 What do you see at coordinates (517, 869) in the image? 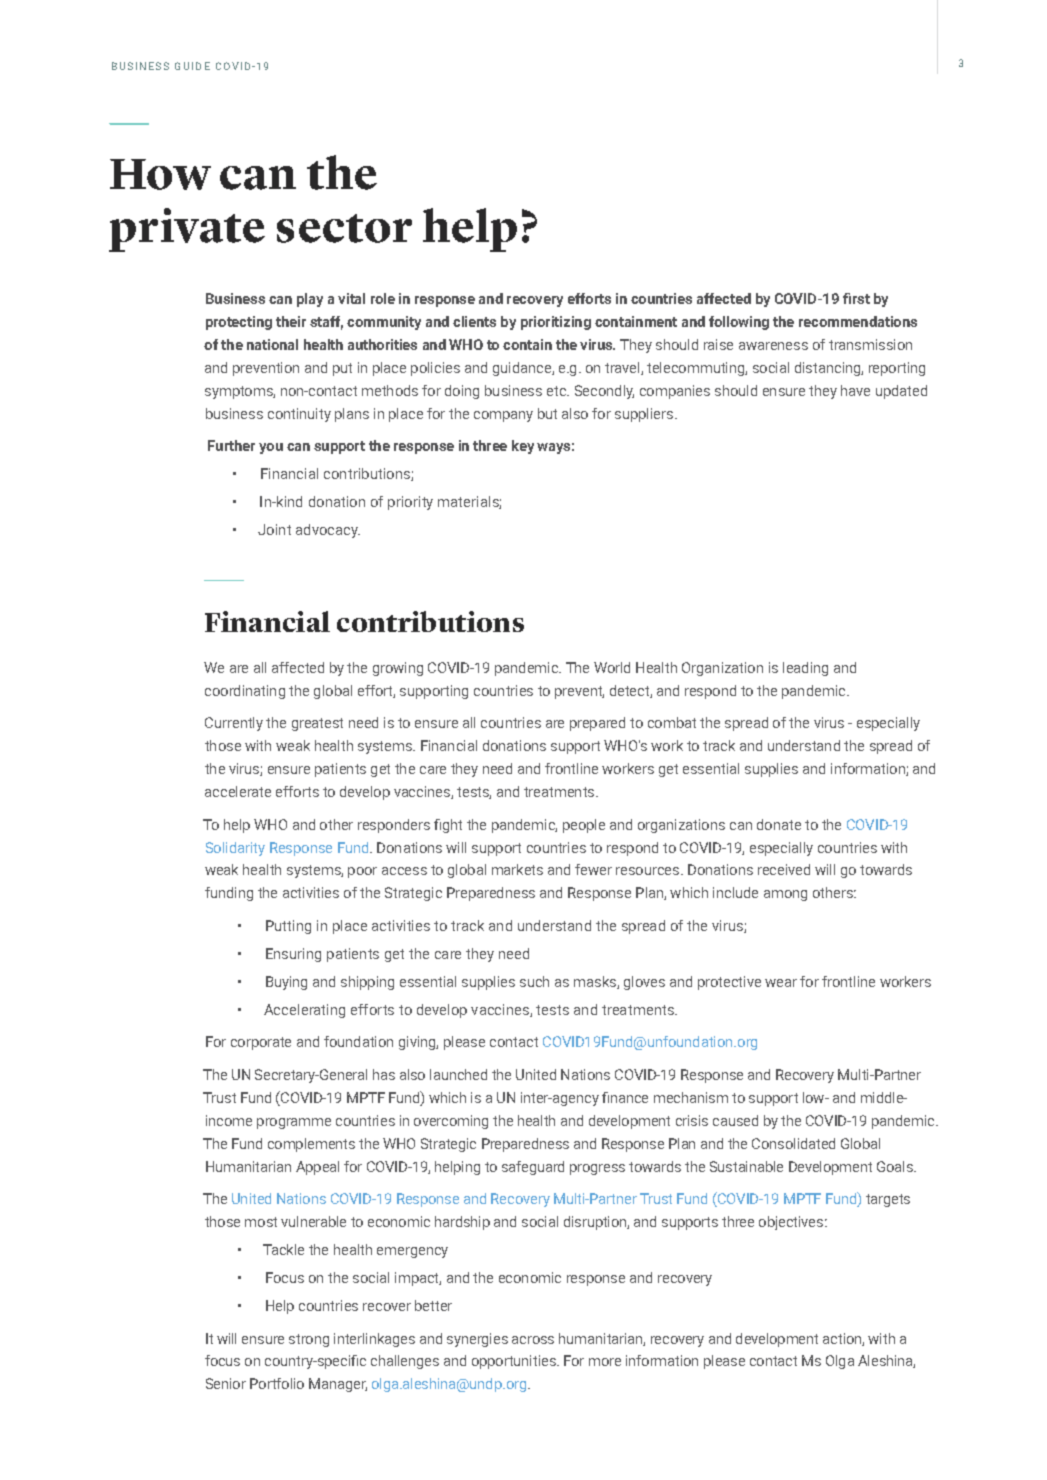
I see `markets` at bounding box center [517, 869].
